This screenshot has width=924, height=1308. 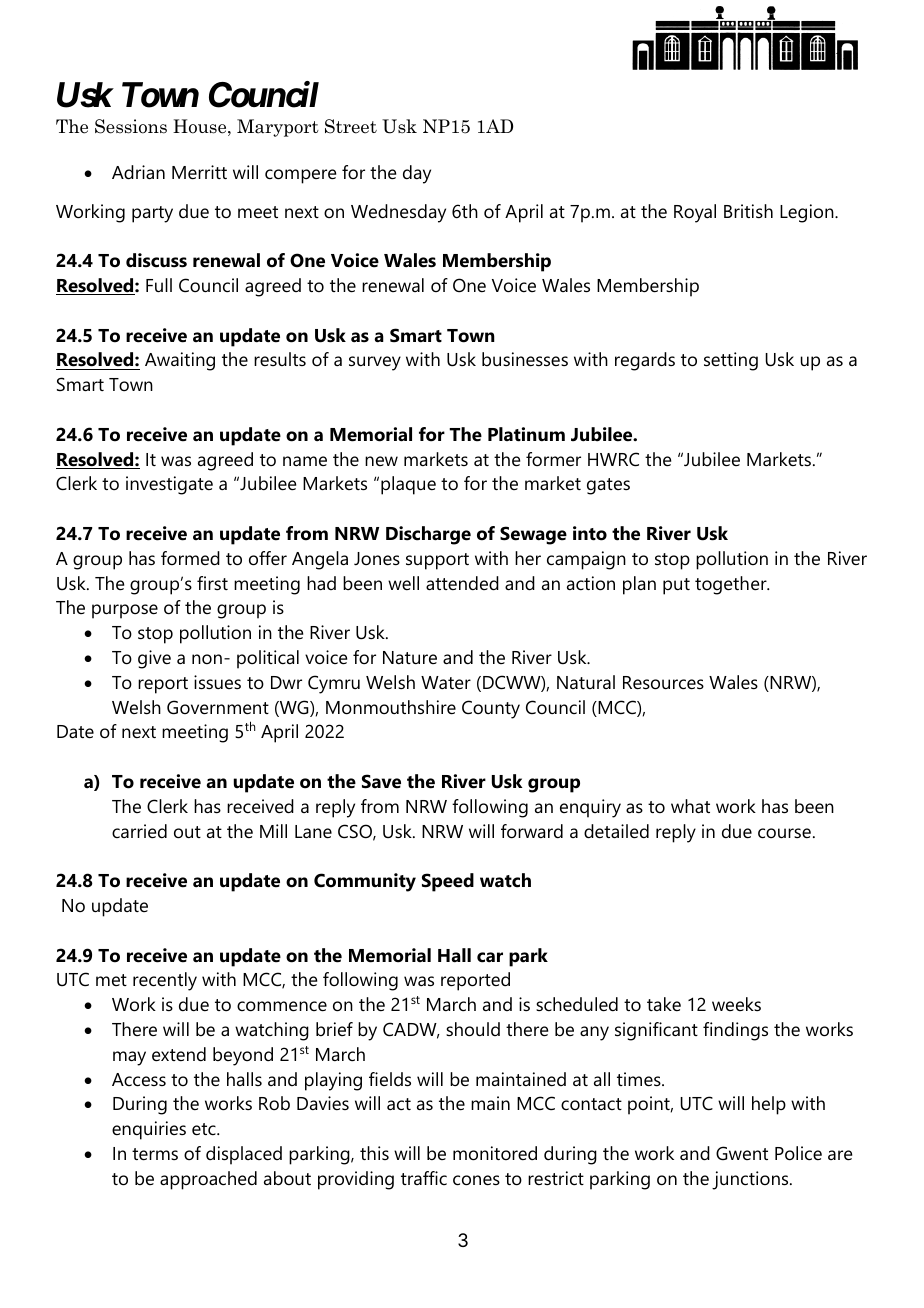 I want to click on together, so click(x=732, y=585).
